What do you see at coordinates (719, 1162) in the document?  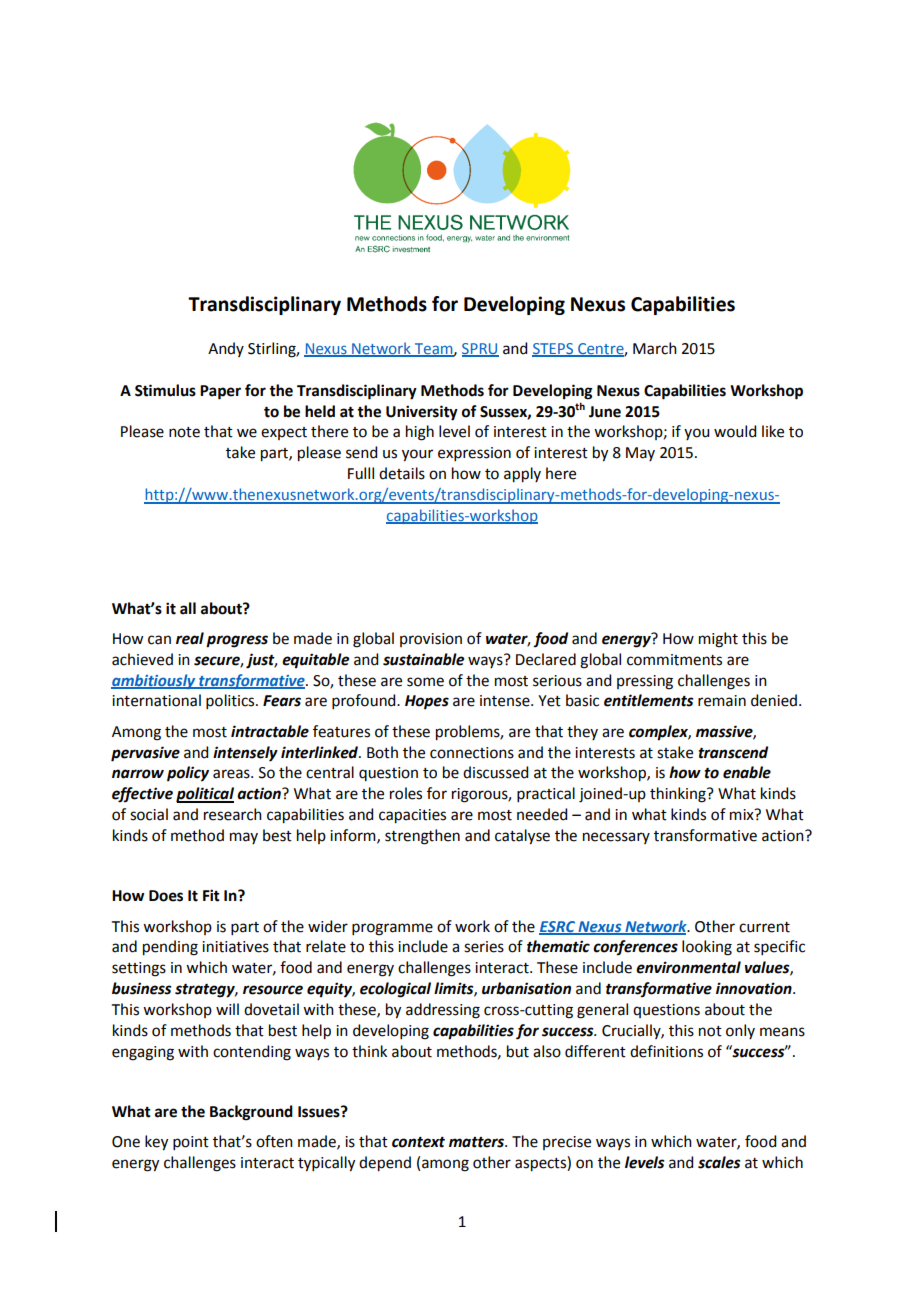 I see `scales` at bounding box center [719, 1162].
